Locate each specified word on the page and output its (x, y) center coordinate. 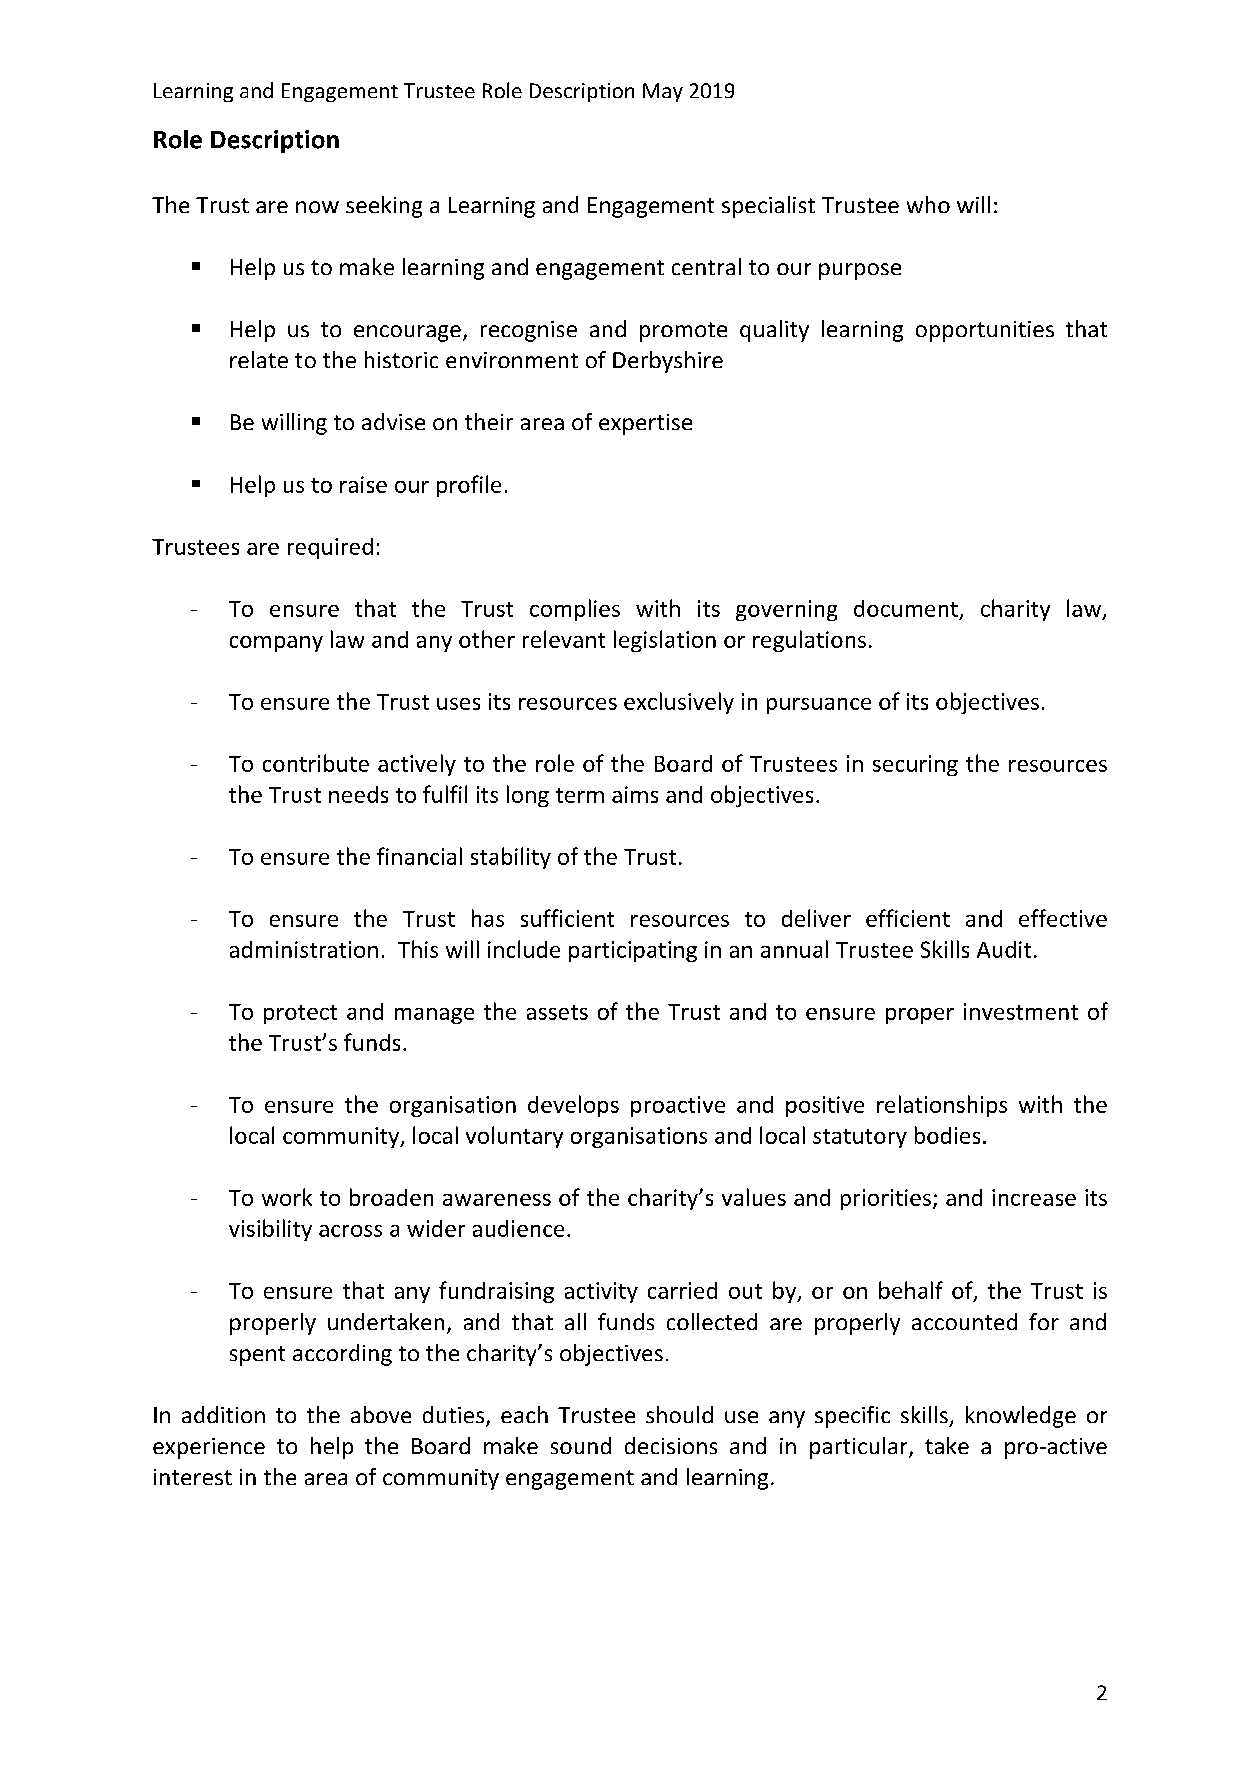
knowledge (1021, 1417)
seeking (384, 207)
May (663, 92)
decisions (671, 1445)
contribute (316, 763)
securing (915, 765)
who (928, 204)
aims (635, 794)
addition (223, 1414)
